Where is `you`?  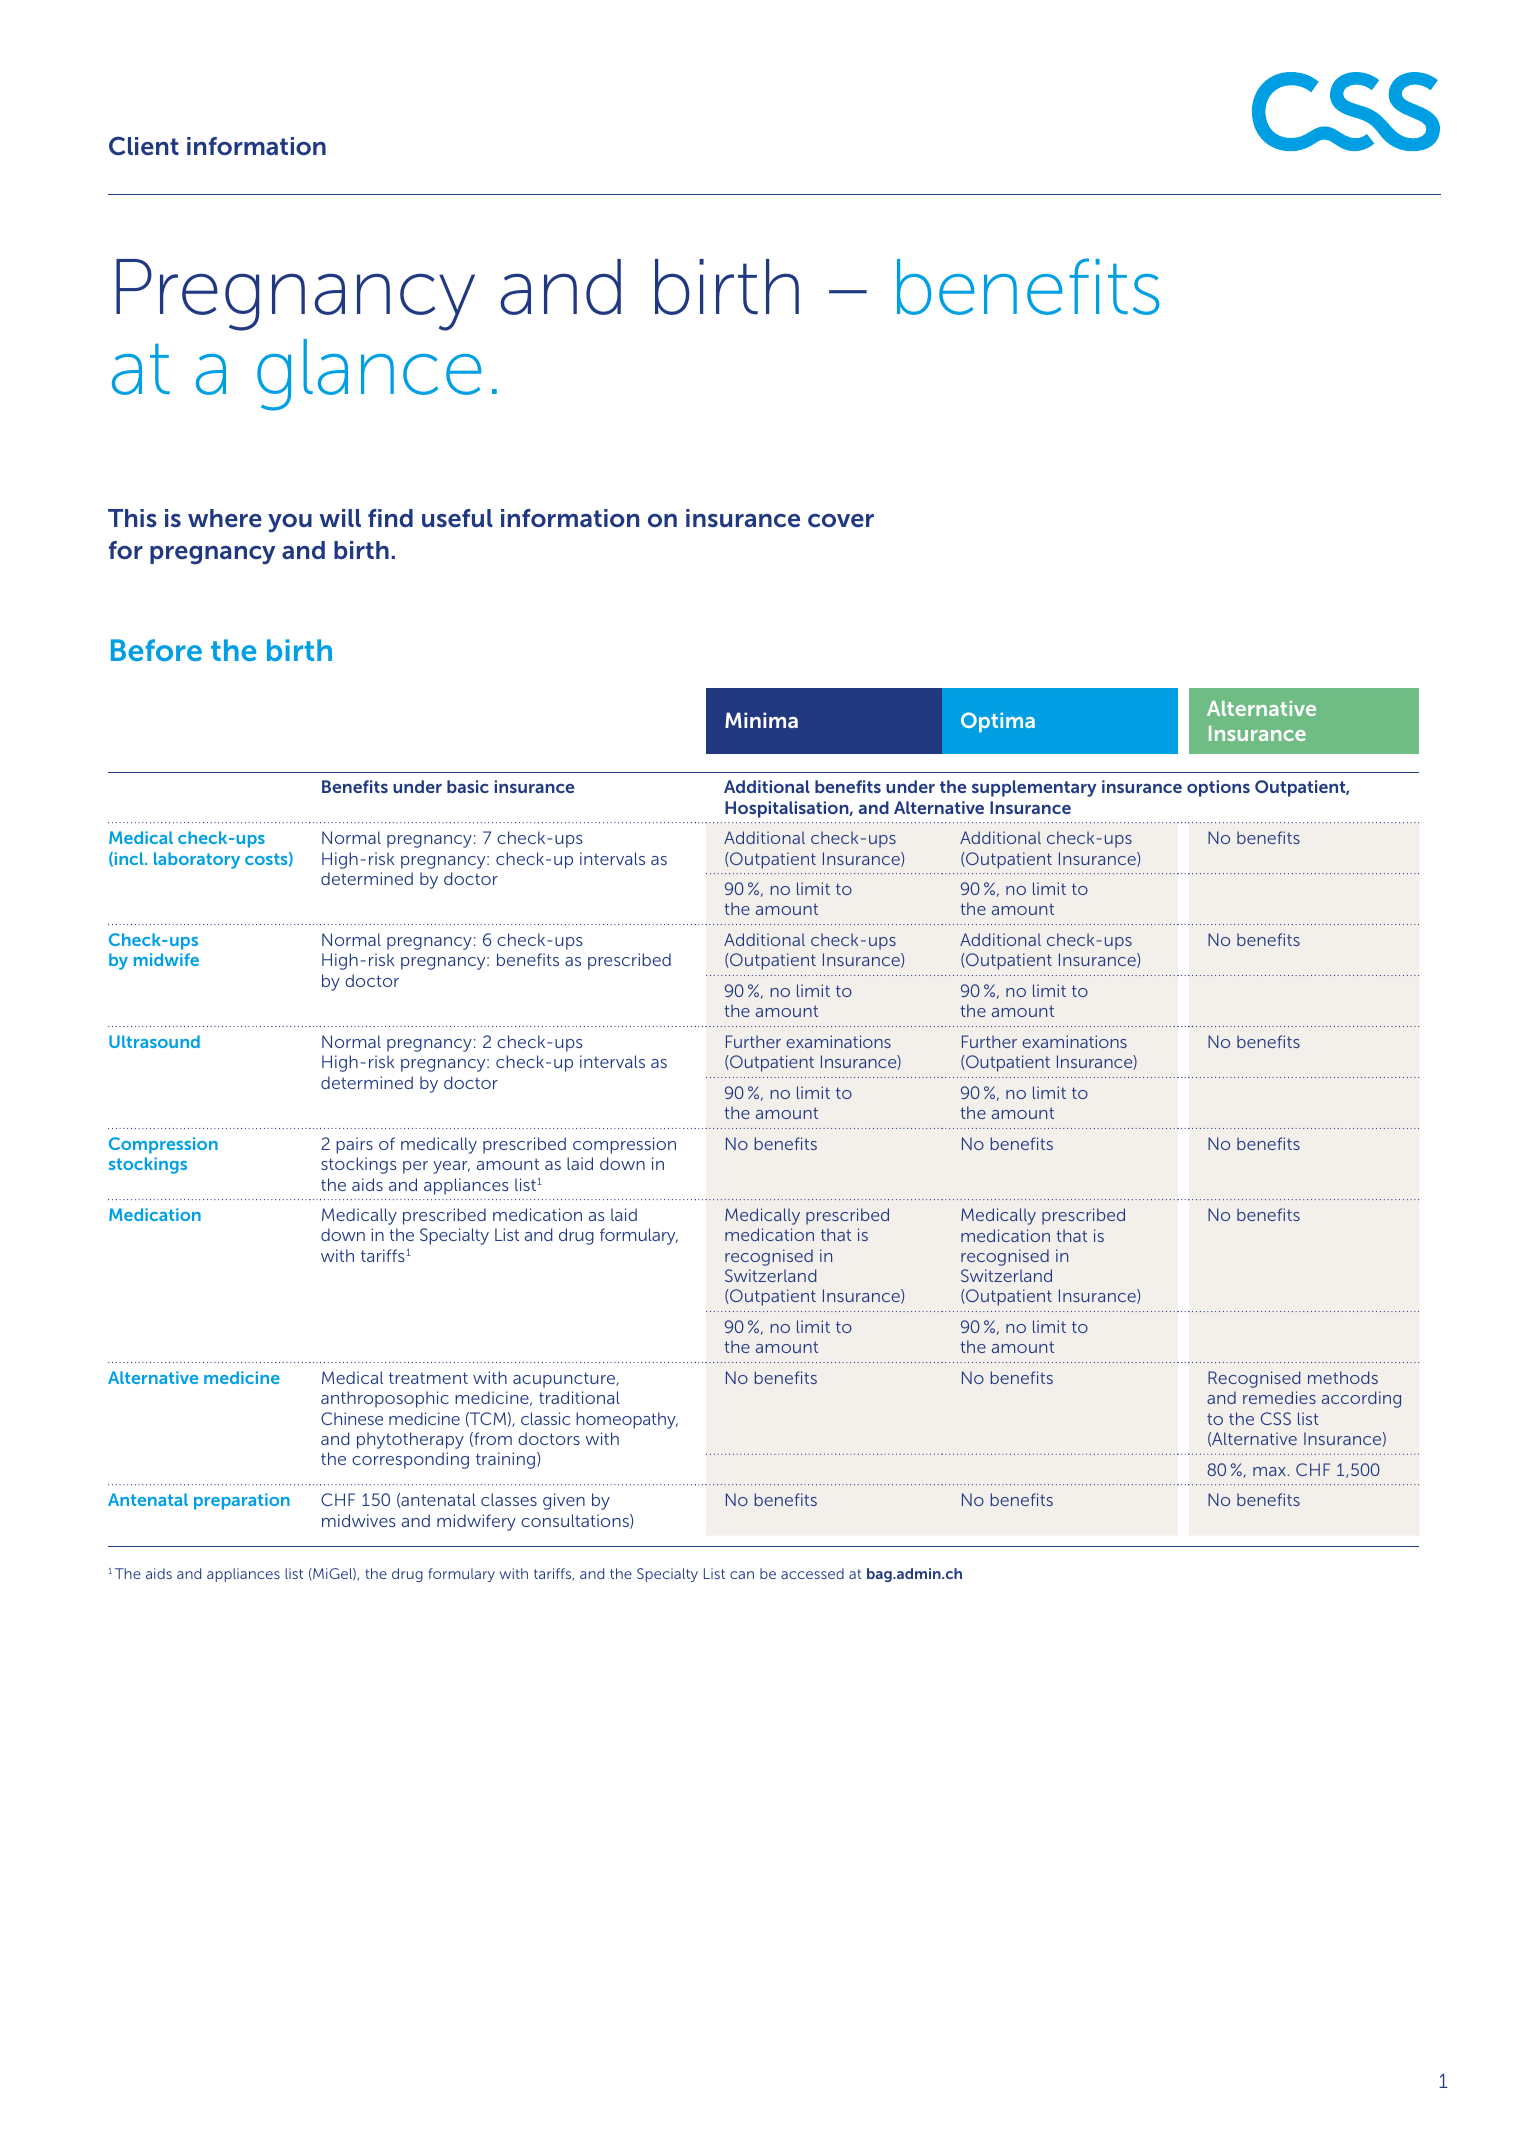 you is located at coordinates (290, 523).
